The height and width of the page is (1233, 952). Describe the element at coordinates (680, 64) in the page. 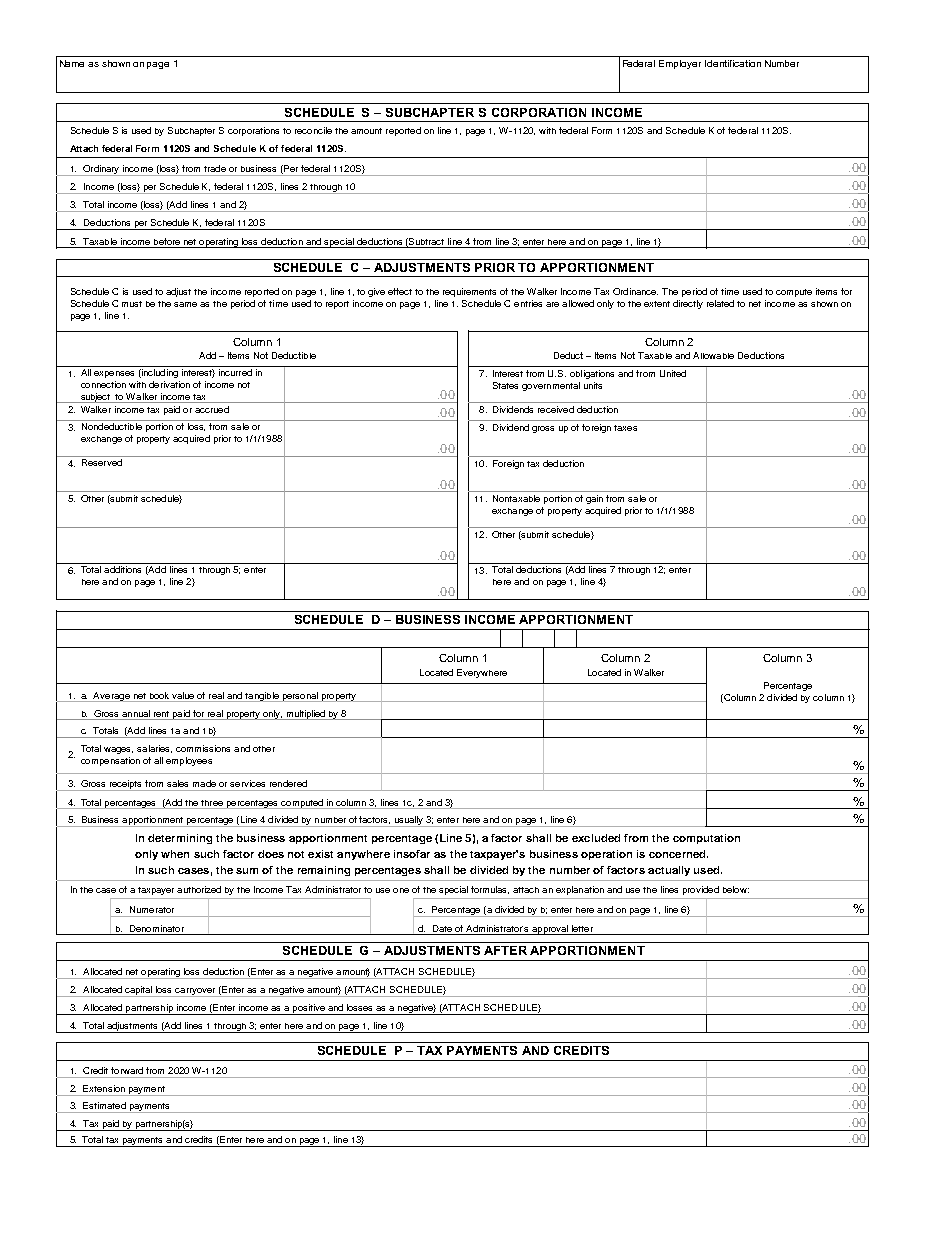

I see `Employer` at that location.
